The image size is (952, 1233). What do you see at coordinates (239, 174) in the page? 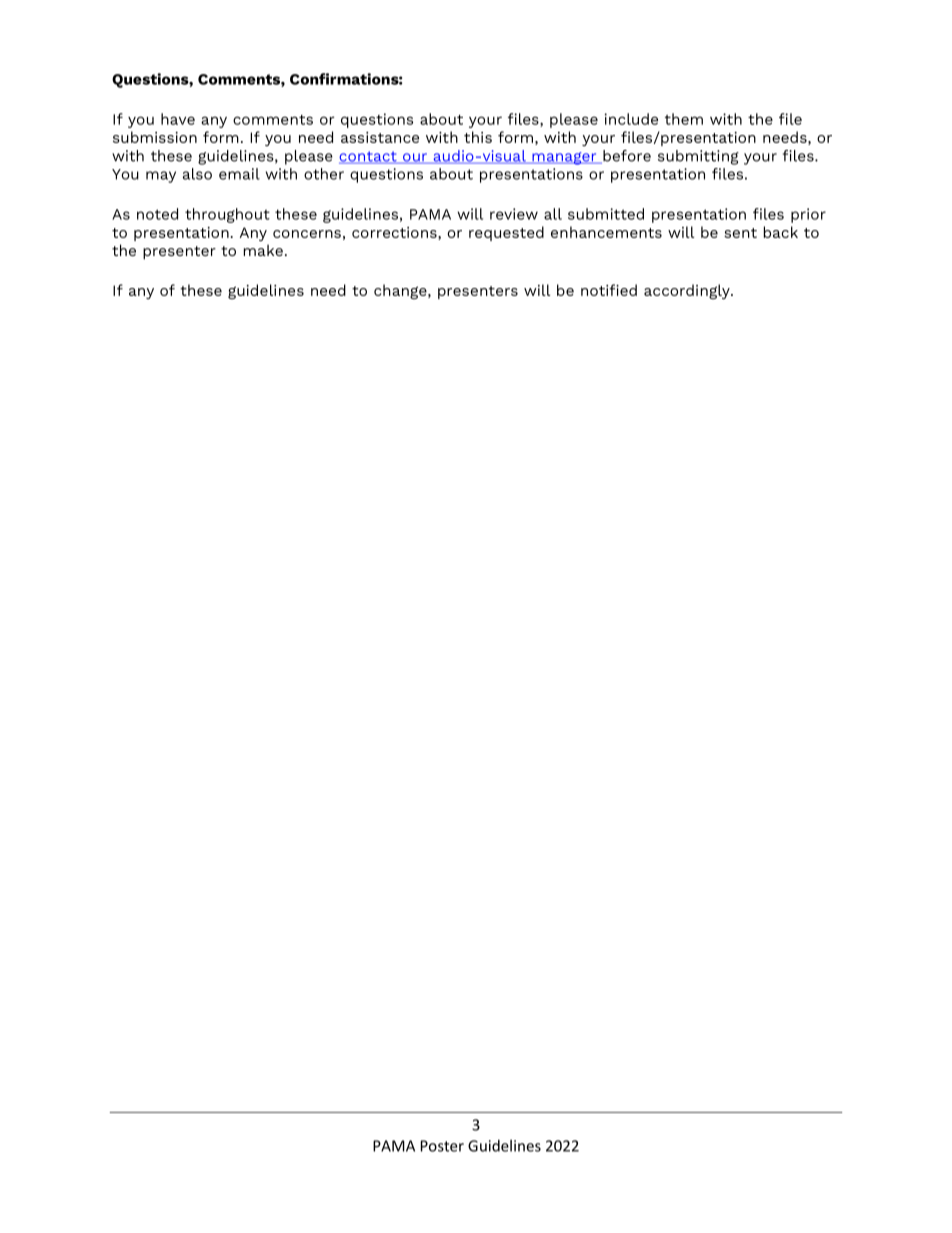
I see `email` at bounding box center [239, 174].
